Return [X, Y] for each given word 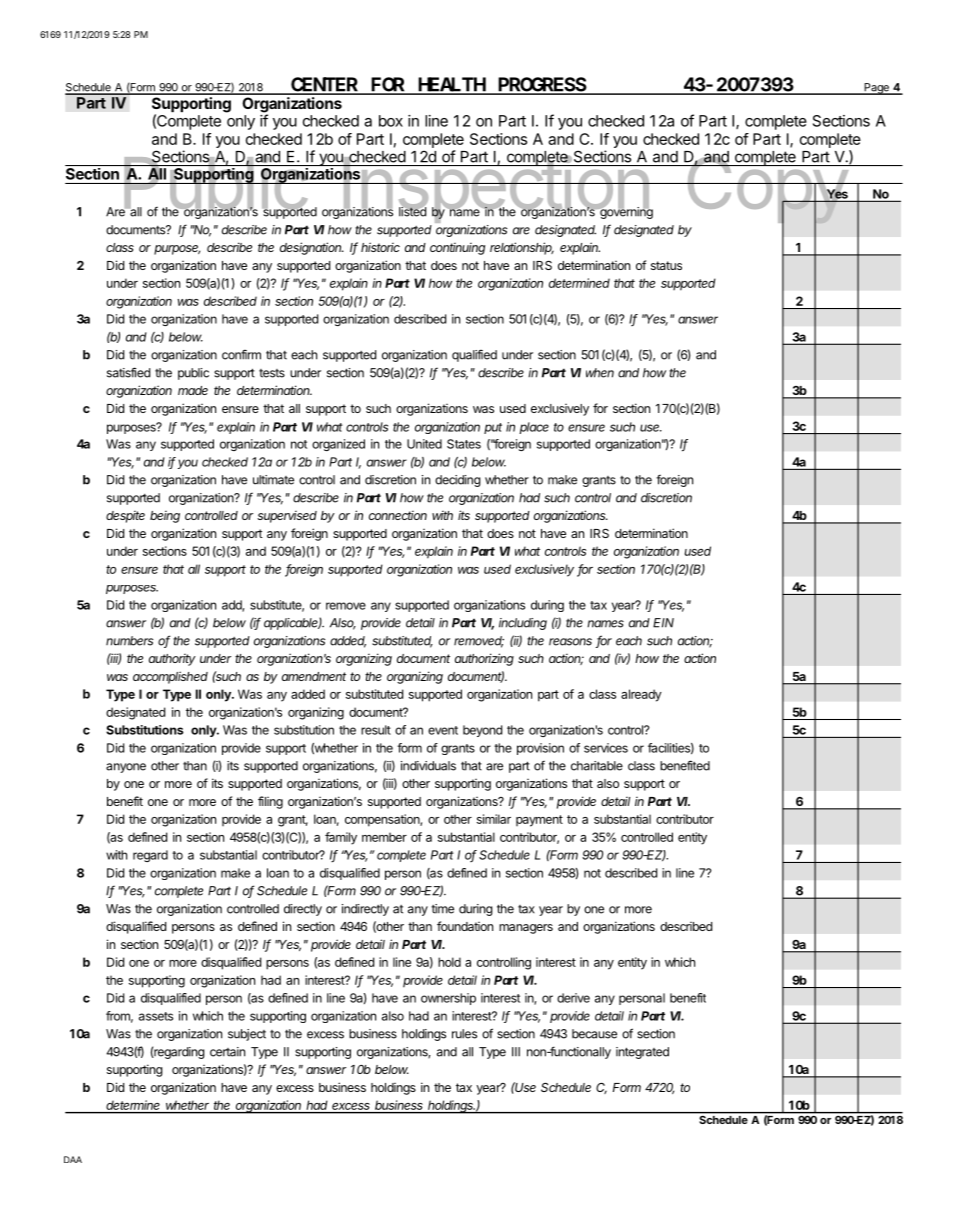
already [641, 695]
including [523, 624]
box [391, 121]
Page [876, 89]
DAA [73, 1159]
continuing [457, 249]
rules [464, 1034]
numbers [129, 641]
